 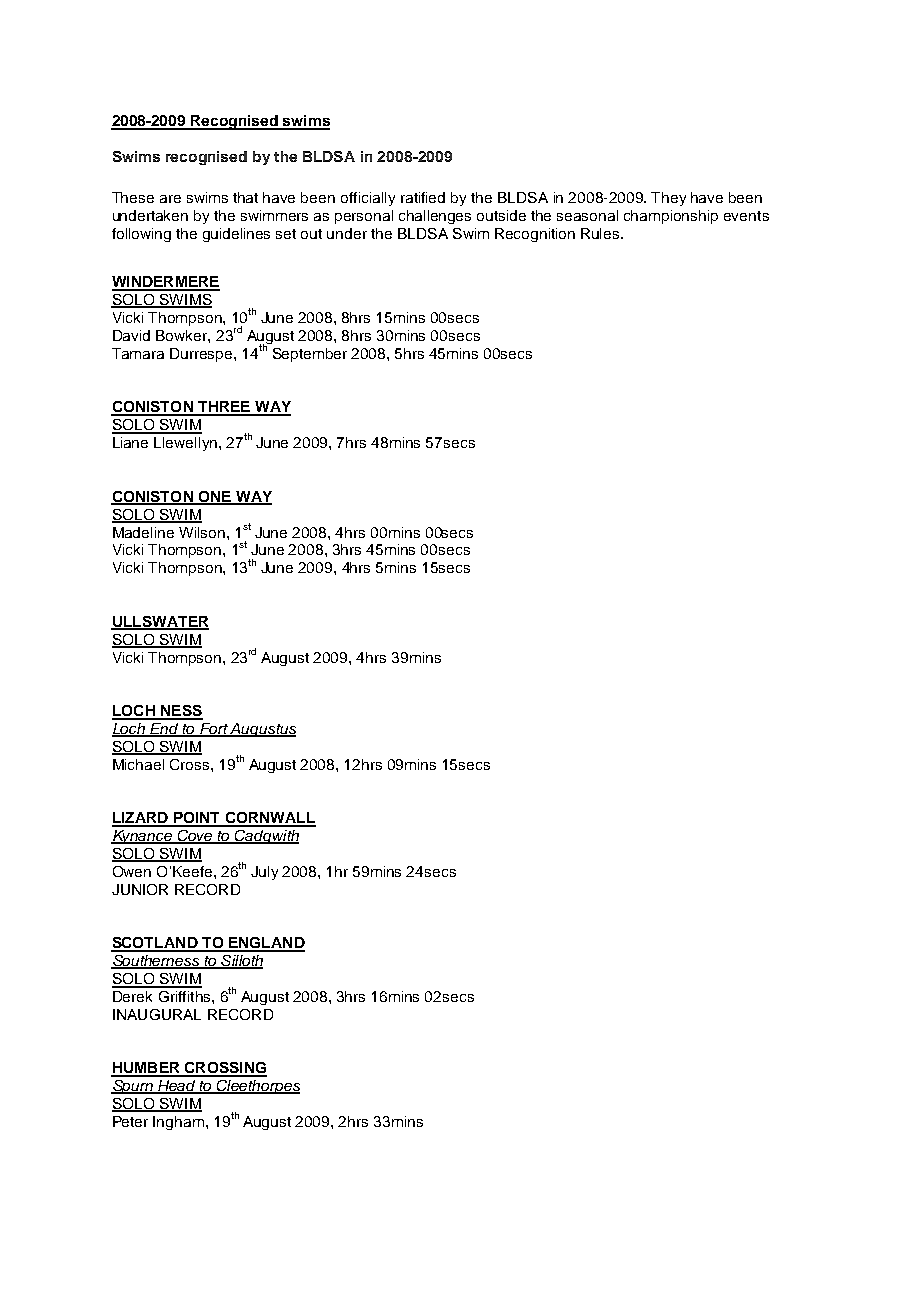 What do you see at coordinates (601, 233) in the image?
I see `Rules` at bounding box center [601, 233].
